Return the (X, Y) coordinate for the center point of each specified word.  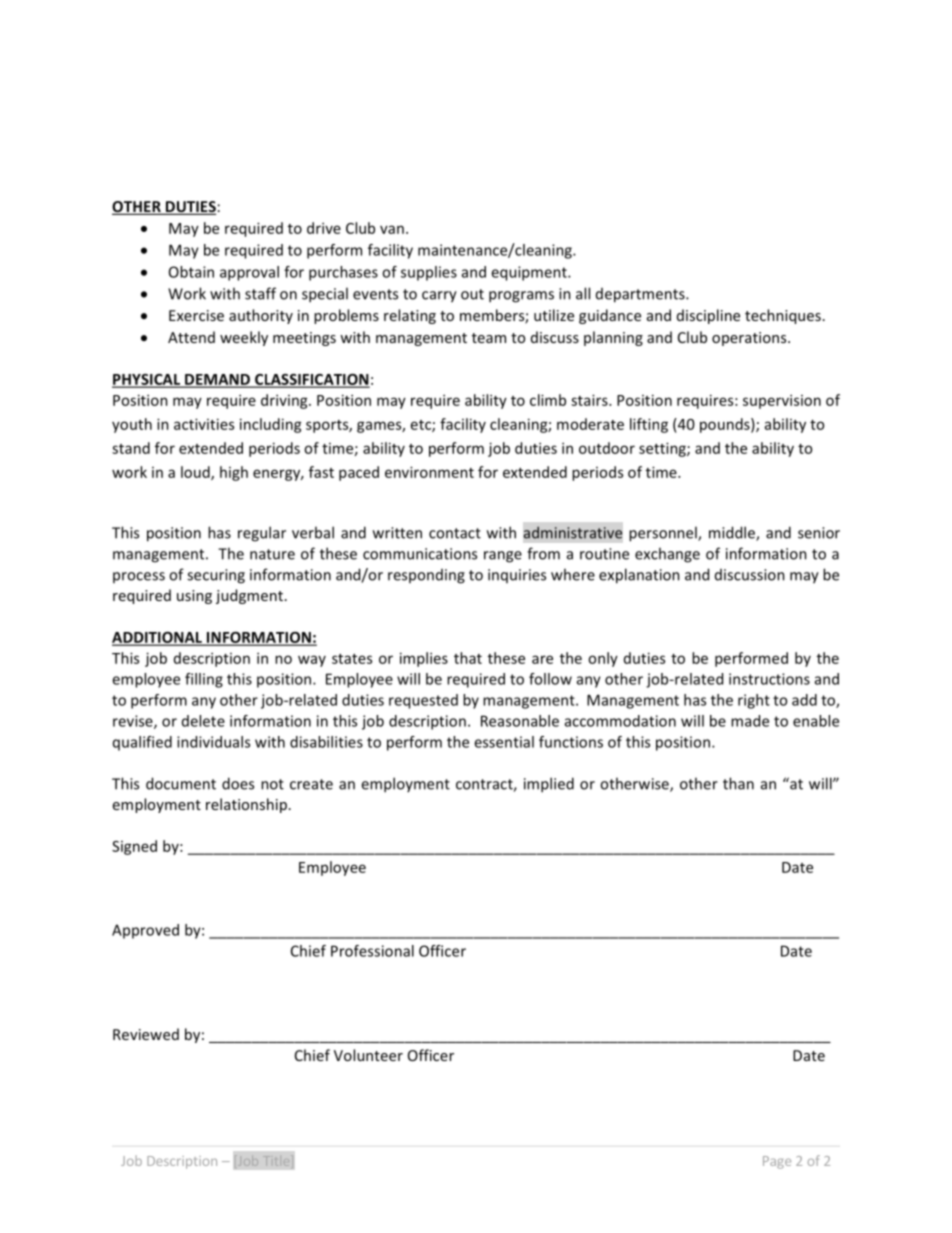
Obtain (191, 272)
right (754, 701)
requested (423, 701)
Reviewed (146, 1034)
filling (204, 680)
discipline (708, 316)
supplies (429, 273)
